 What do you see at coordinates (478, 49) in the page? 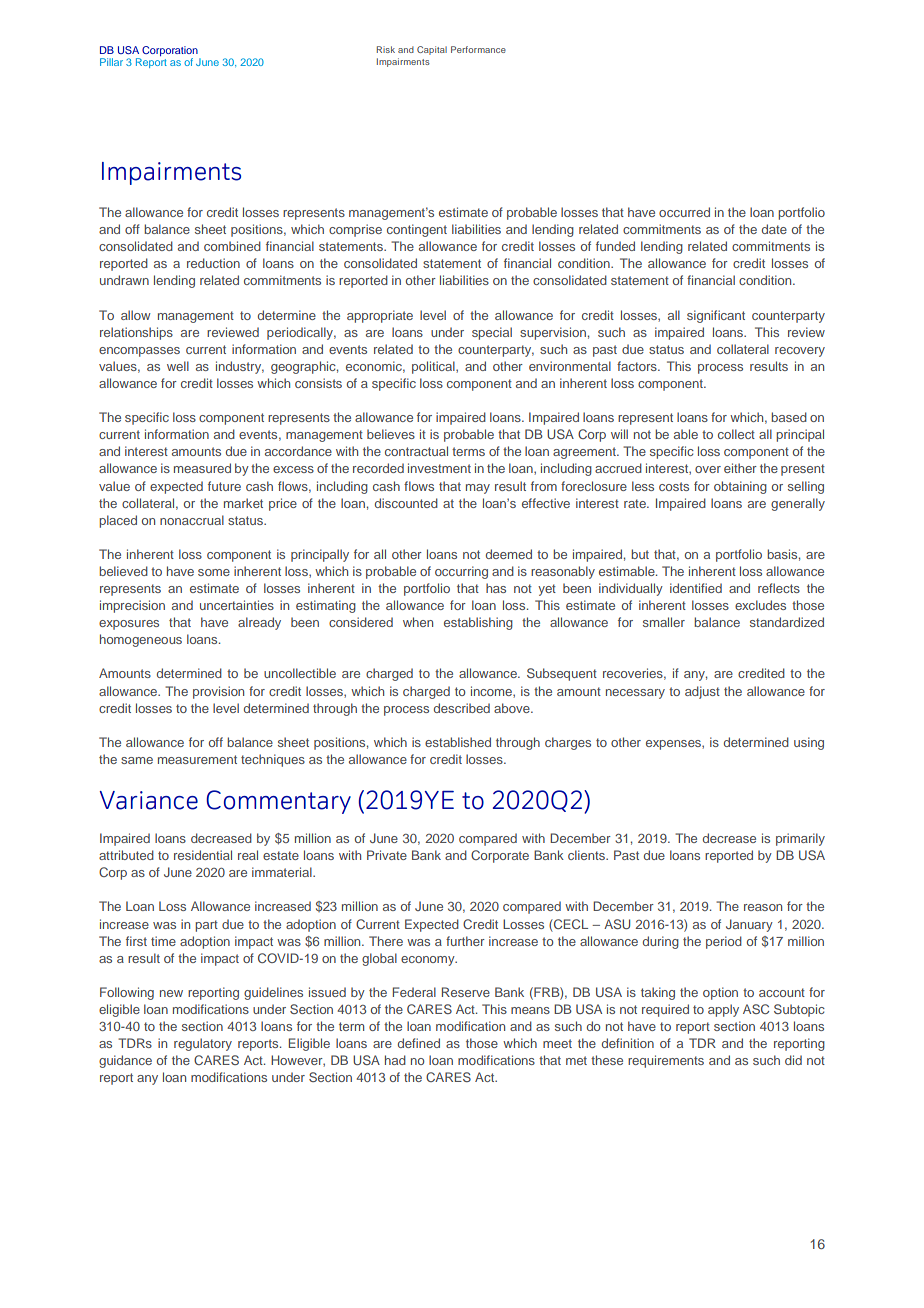
I see `Performance` at bounding box center [478, 49].
